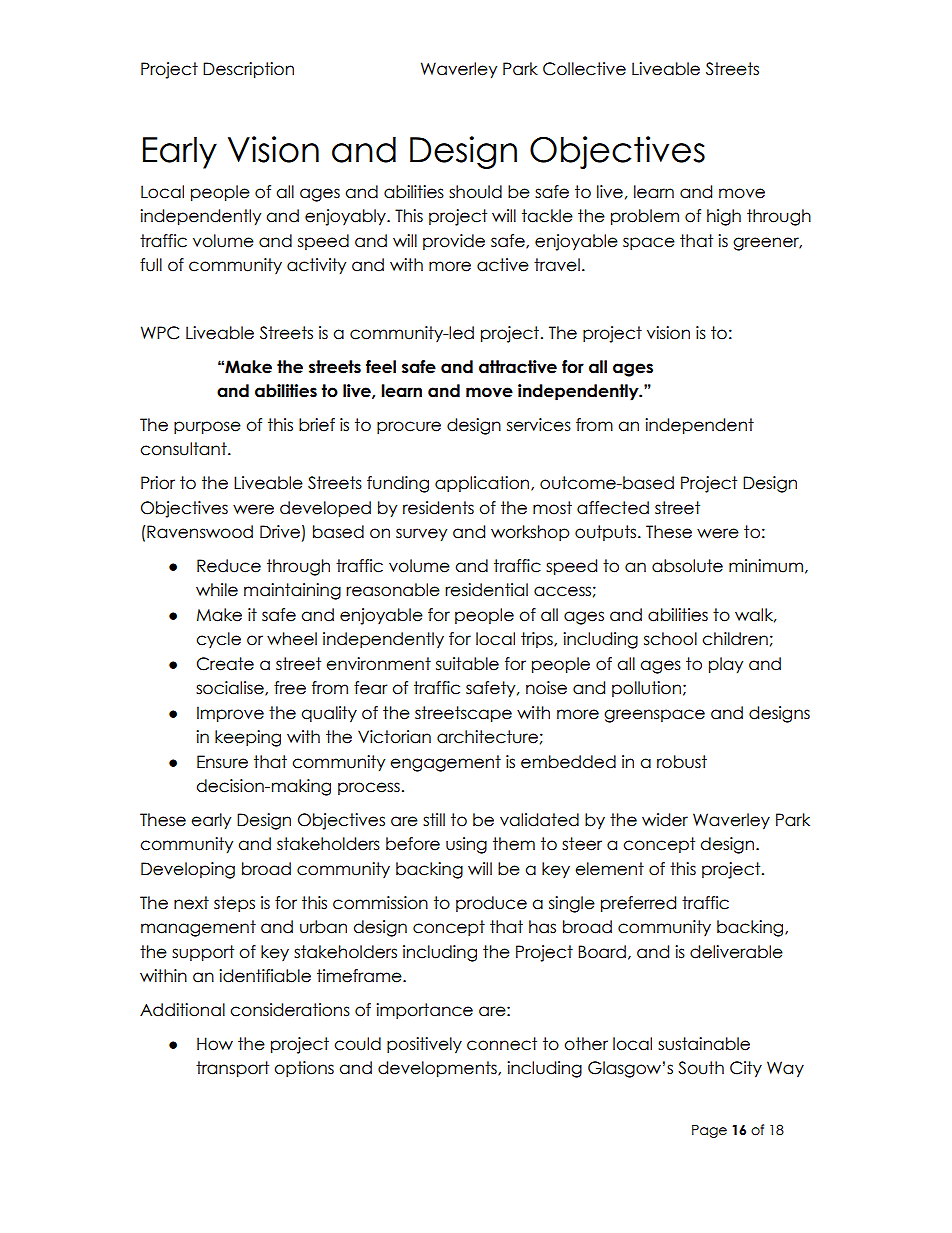 The height and width of the document is (1233, 952). I want to click on Description, so click(248, 70).
